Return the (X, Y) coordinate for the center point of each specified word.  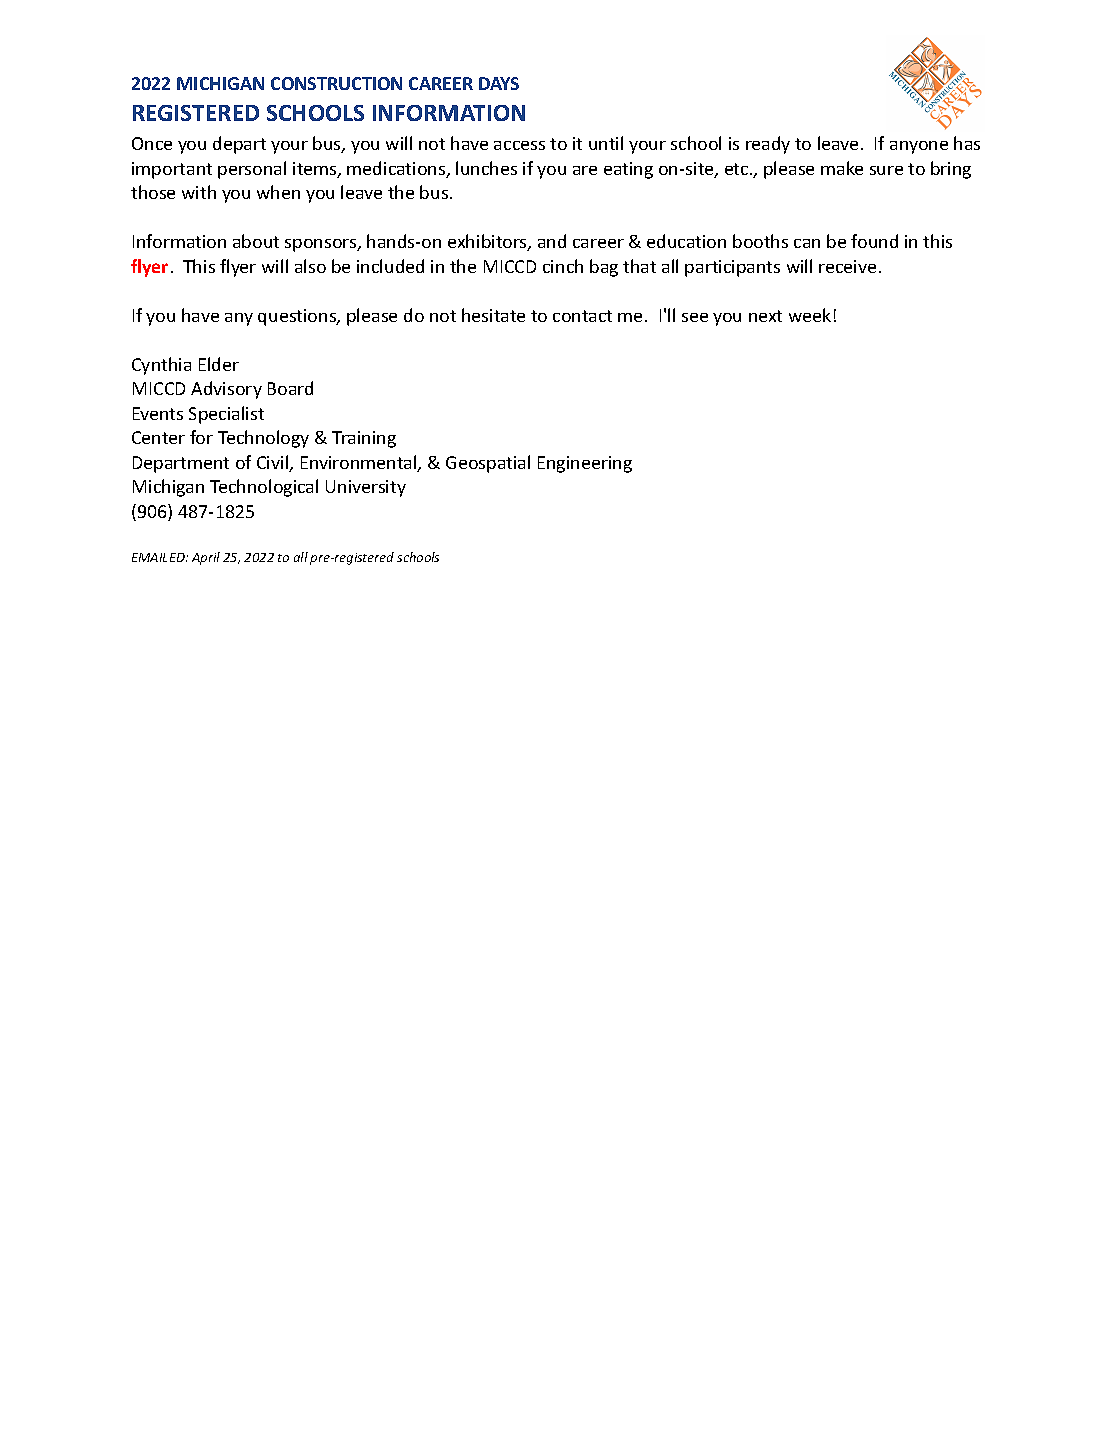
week (810, 315)
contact (582, 316)
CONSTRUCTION (336, 83)
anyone (919, 147)
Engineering (585, 464)
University (366, 488)
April (206, 558)
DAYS (499, 83)
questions (298, 317)
